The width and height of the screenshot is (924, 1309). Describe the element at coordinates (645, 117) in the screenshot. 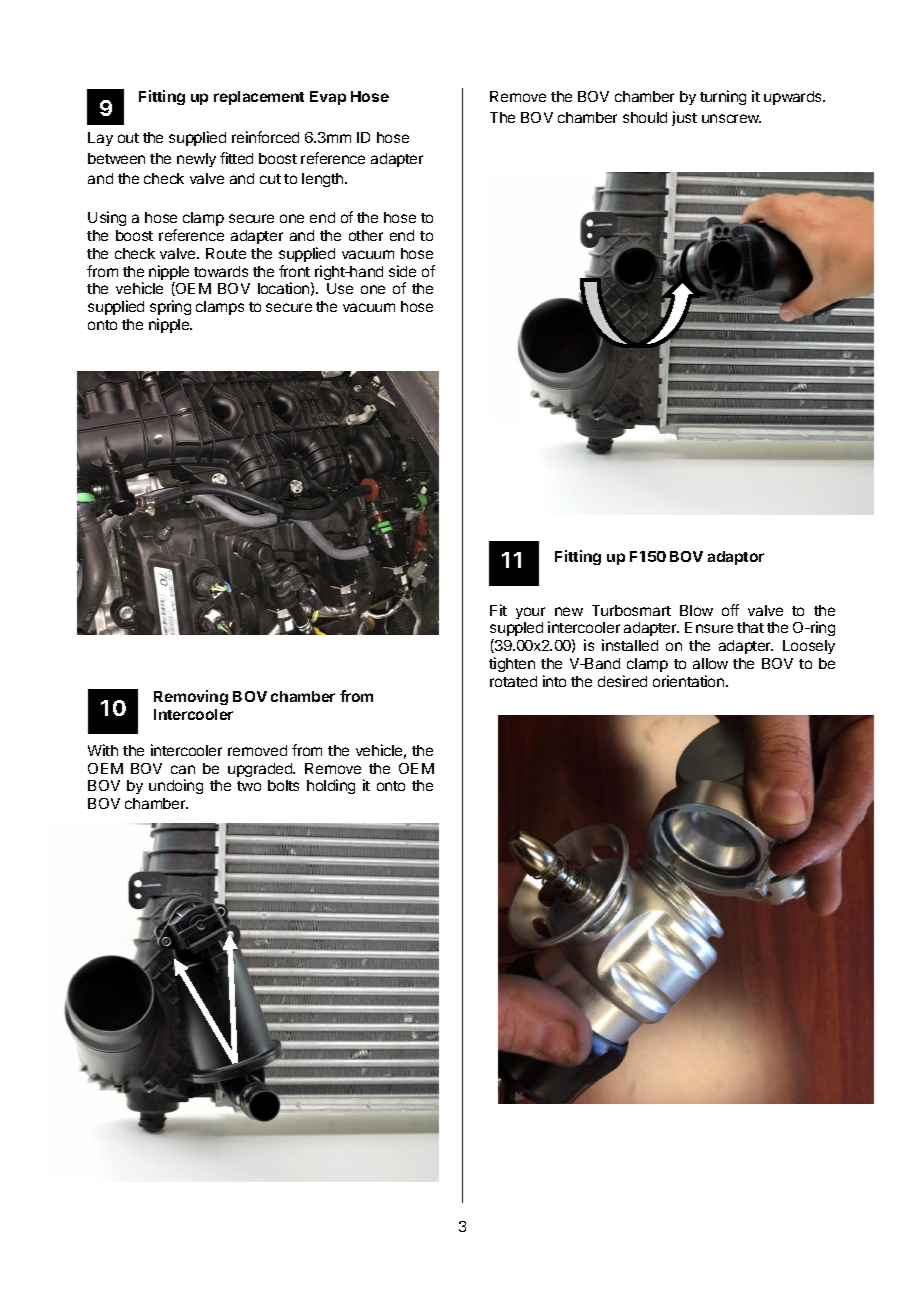

I see `should` at that location.
